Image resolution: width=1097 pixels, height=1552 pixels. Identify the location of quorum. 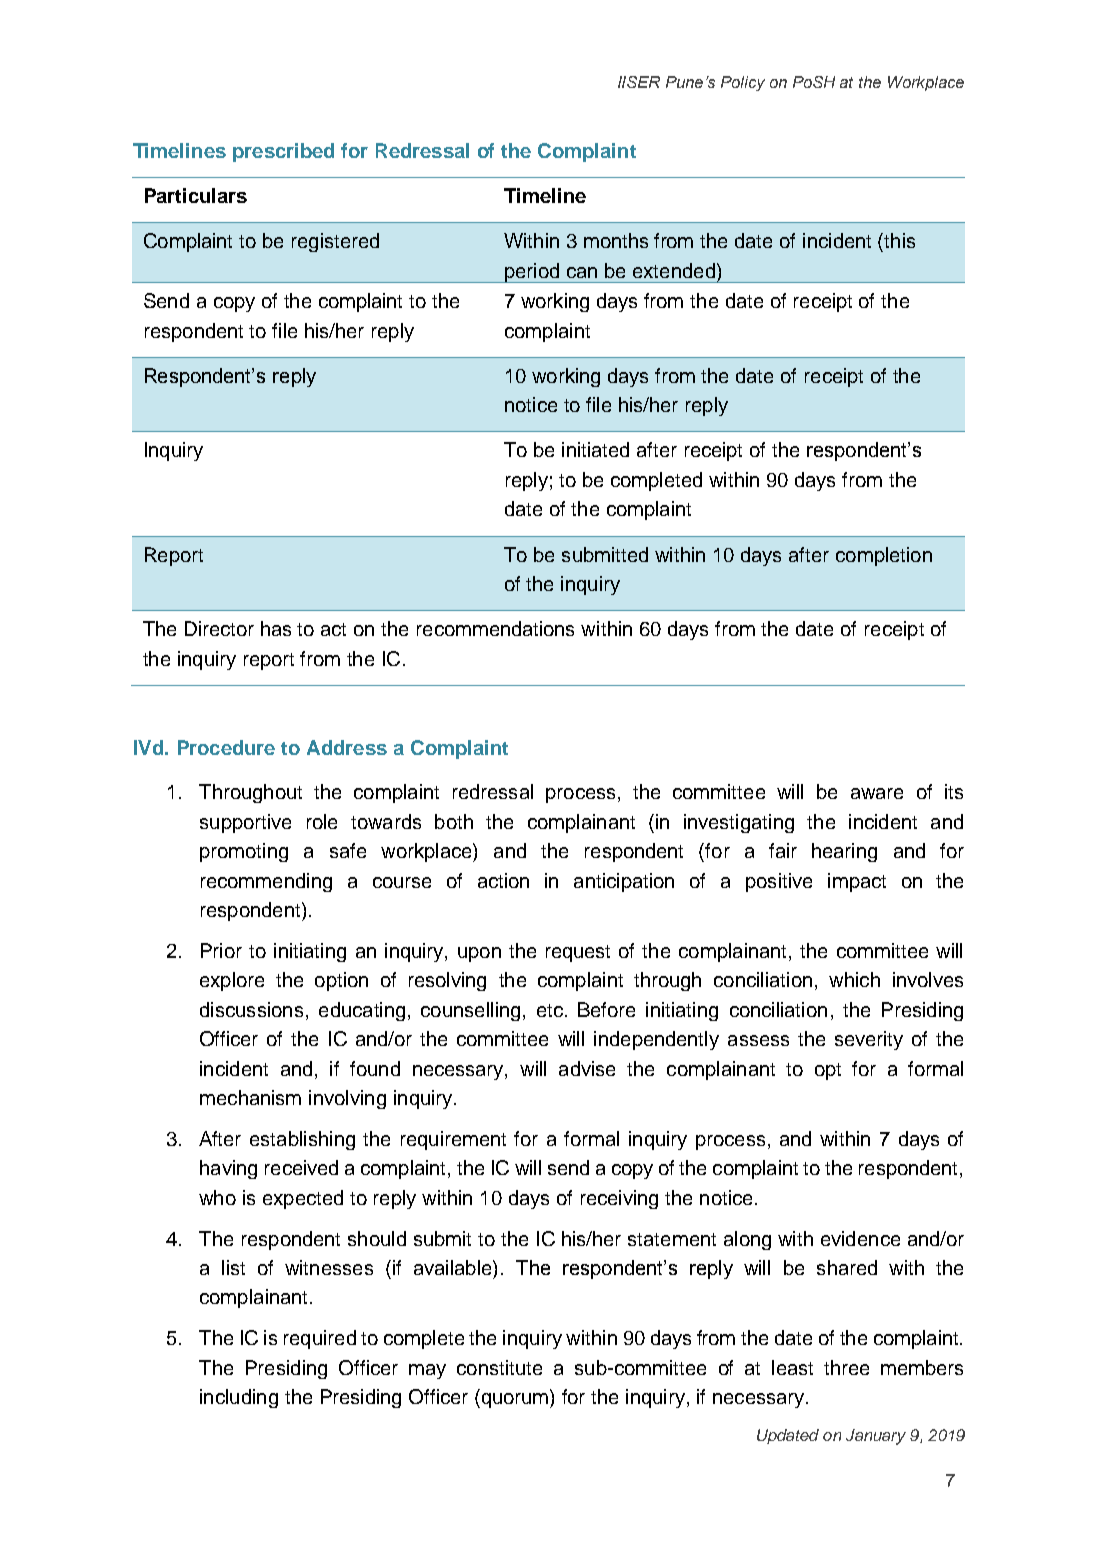
(513, 1400).
